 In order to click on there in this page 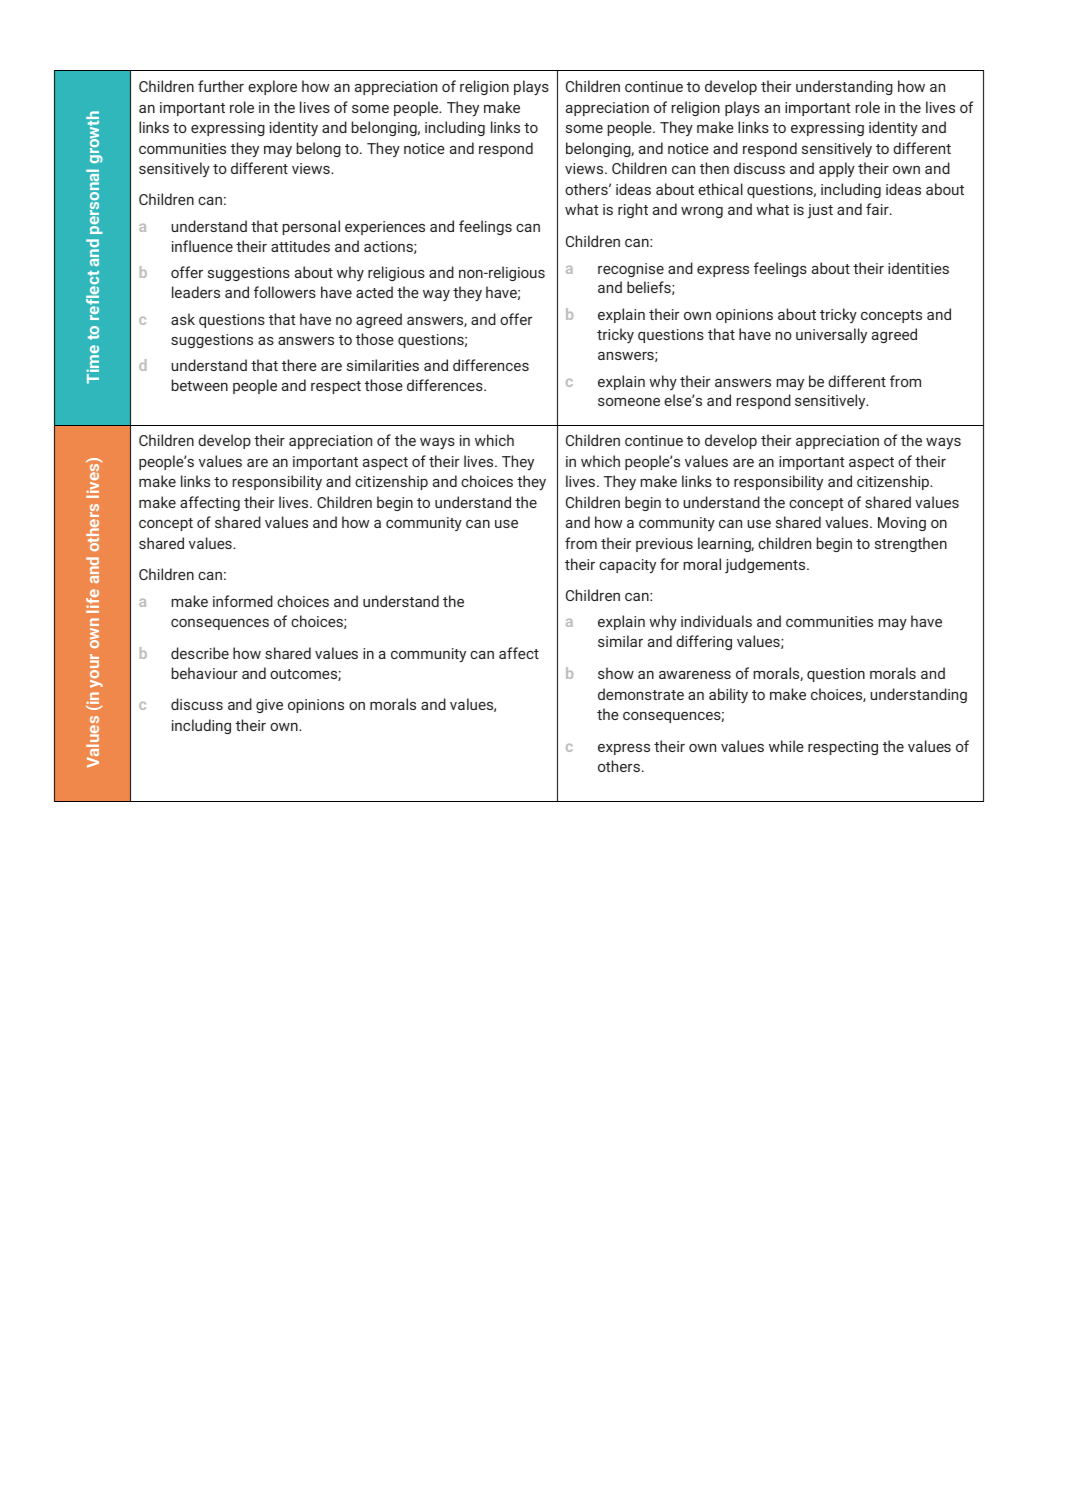, I will do `click(299, 365)`.
